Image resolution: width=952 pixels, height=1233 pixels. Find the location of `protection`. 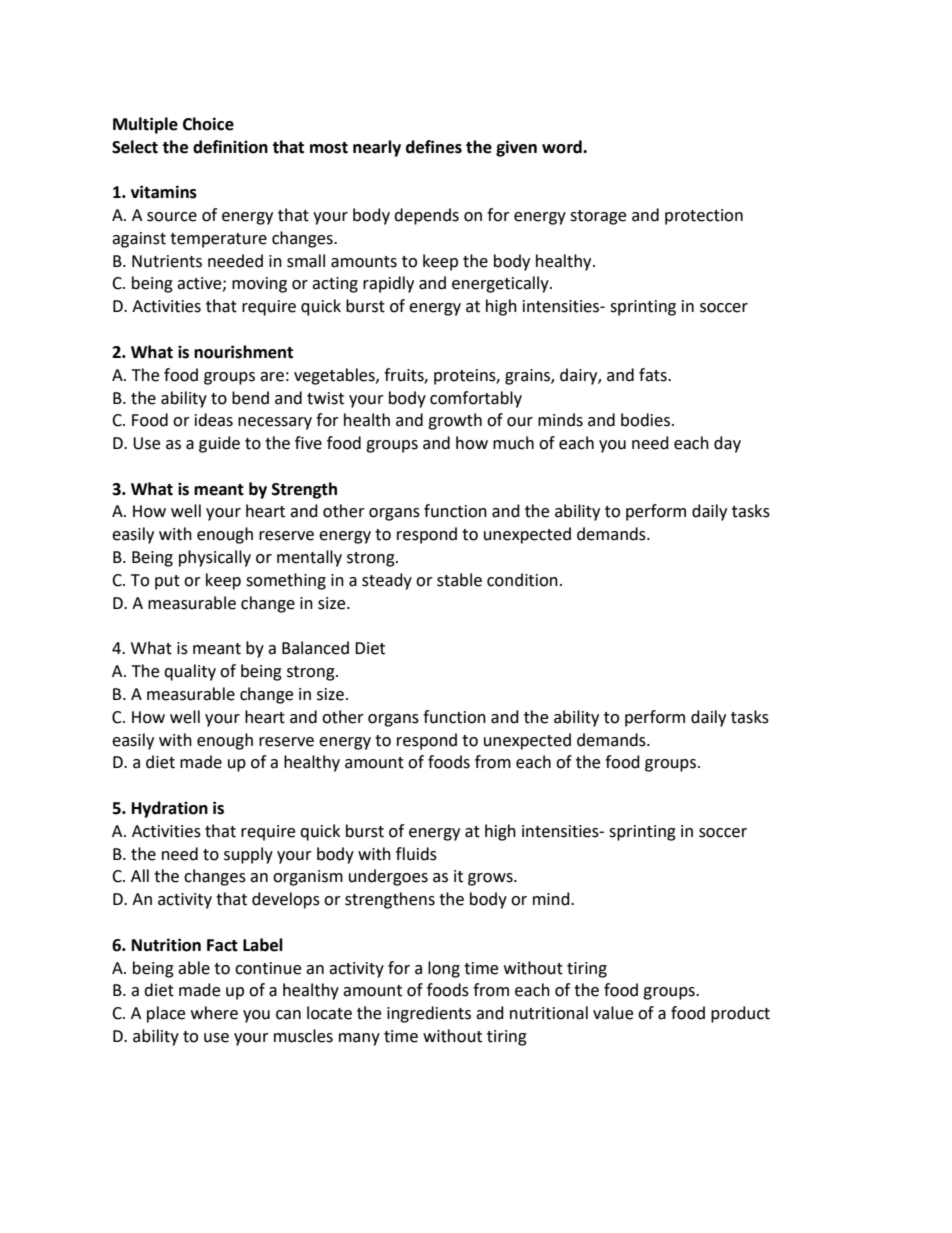

protection is located at coordinates (704, 217).
